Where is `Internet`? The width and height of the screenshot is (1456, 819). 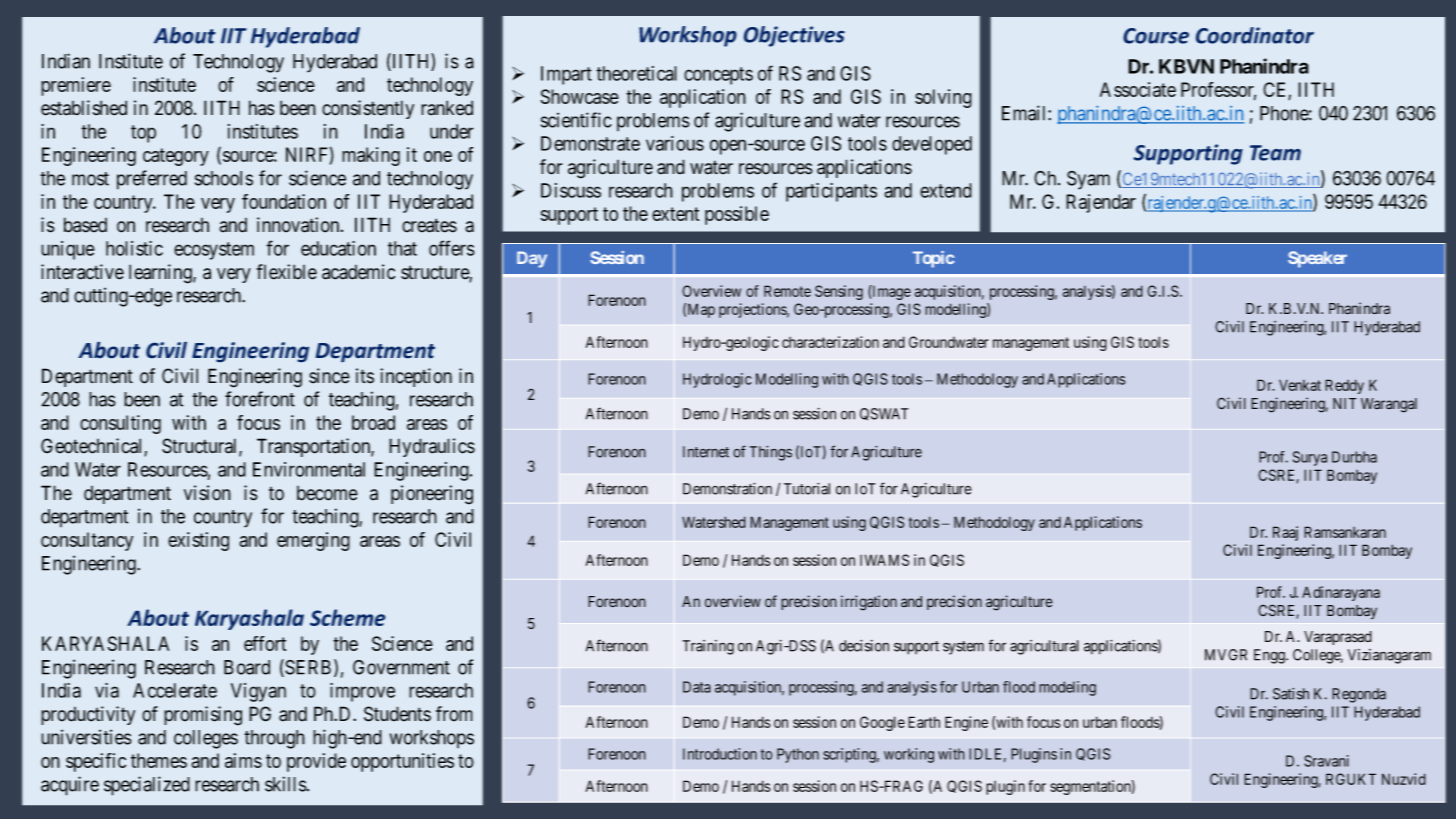 Internet is located at coordinates (706, 452).
